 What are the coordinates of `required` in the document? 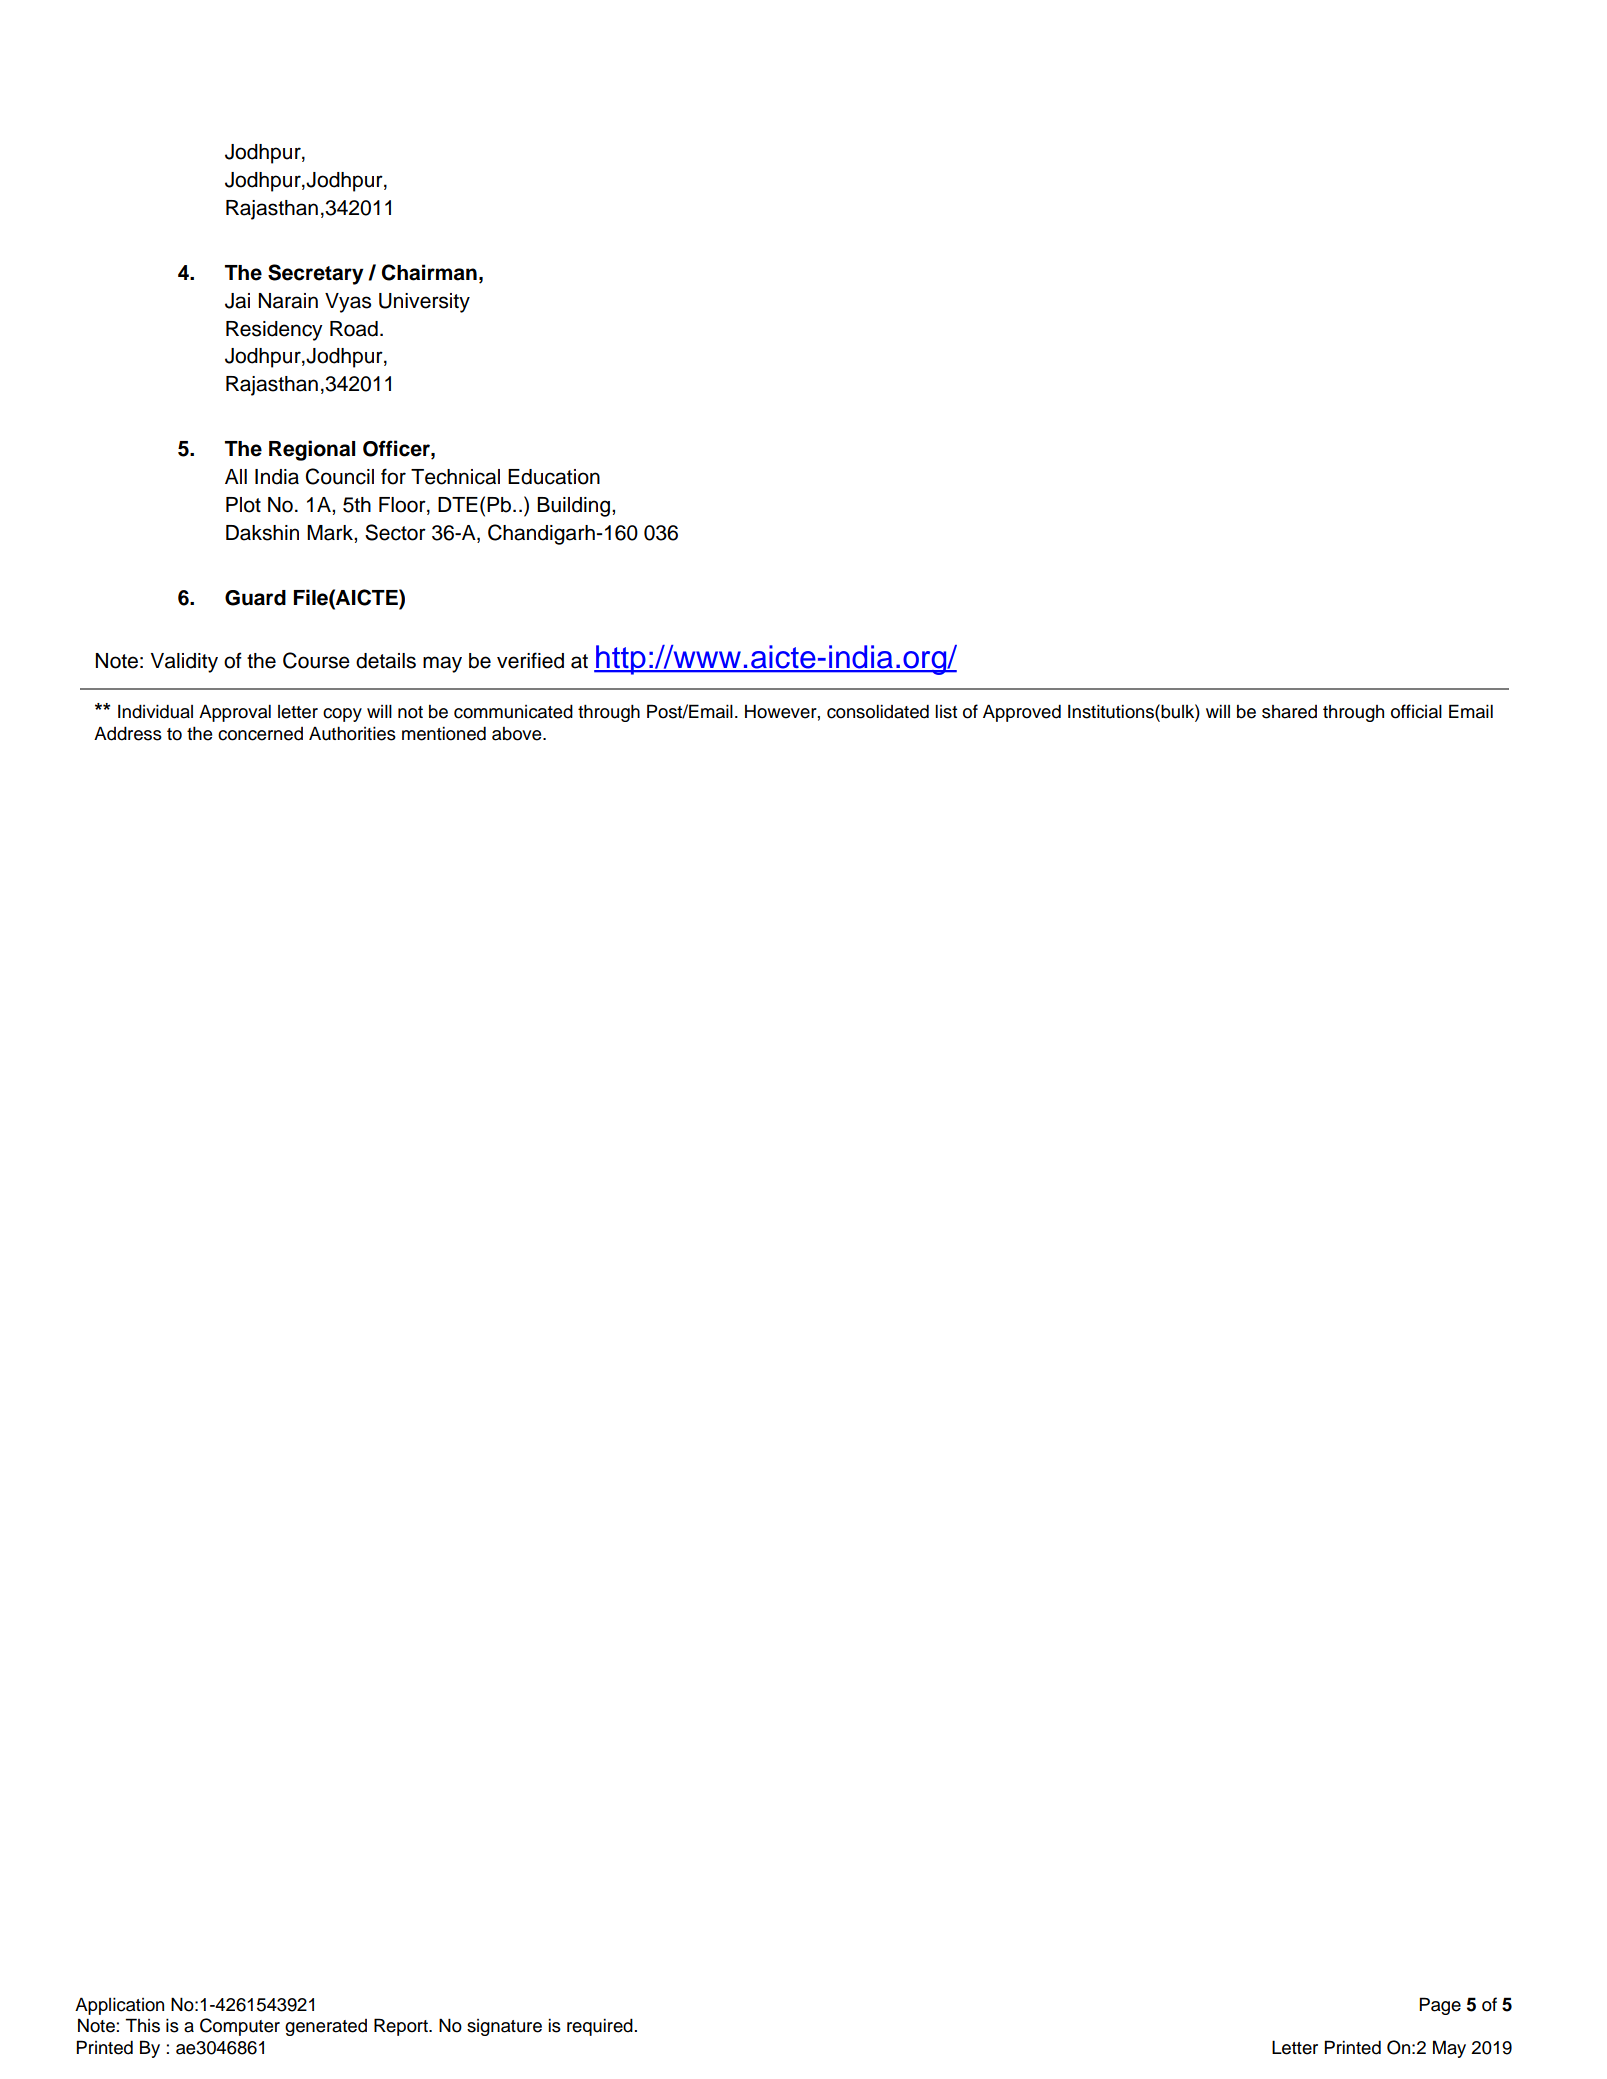 It's located at (600, 2027).
